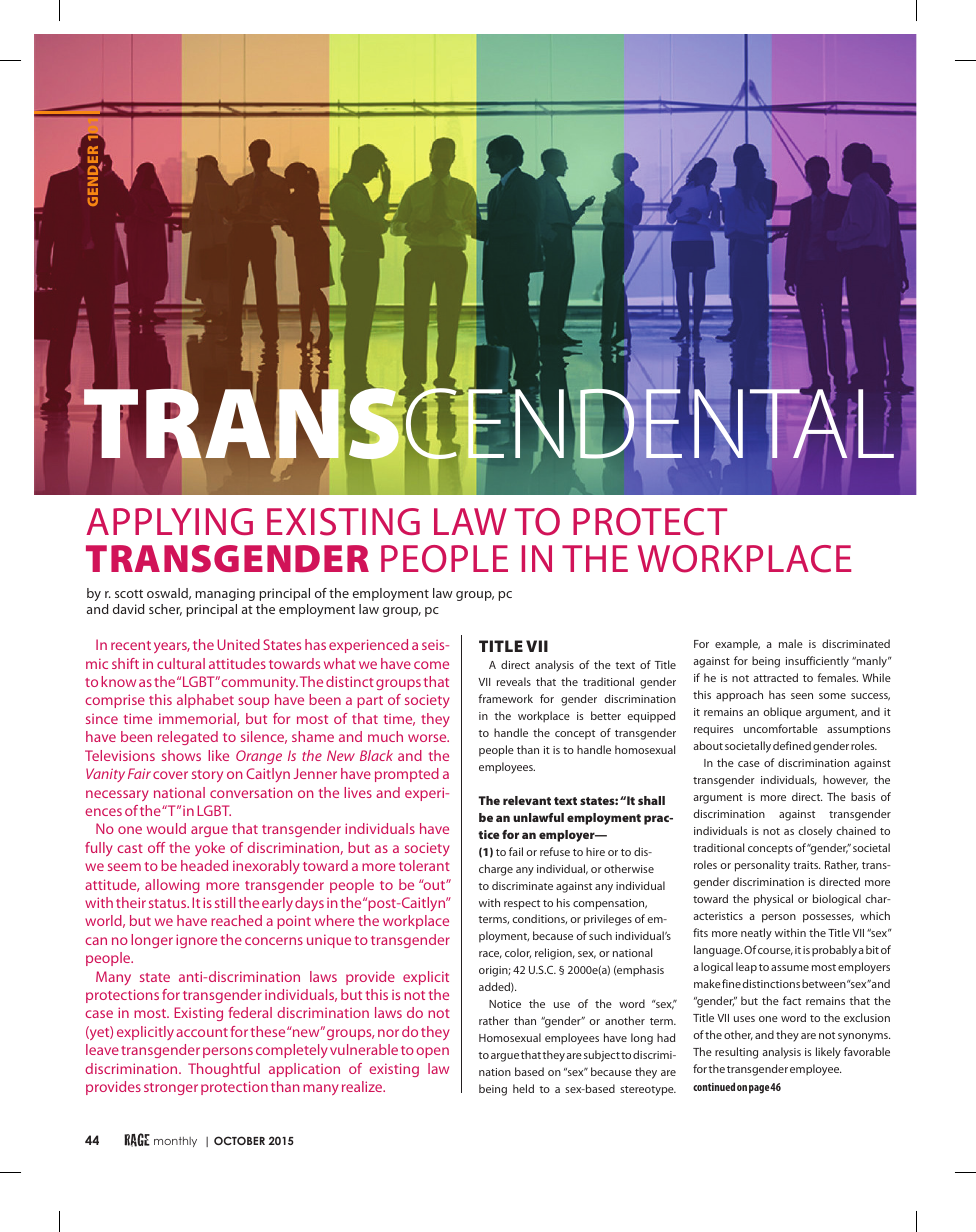 The image size is (976, 1232). Describe the element at coordinates (518, 953) in the document. I see `color` at that location.
